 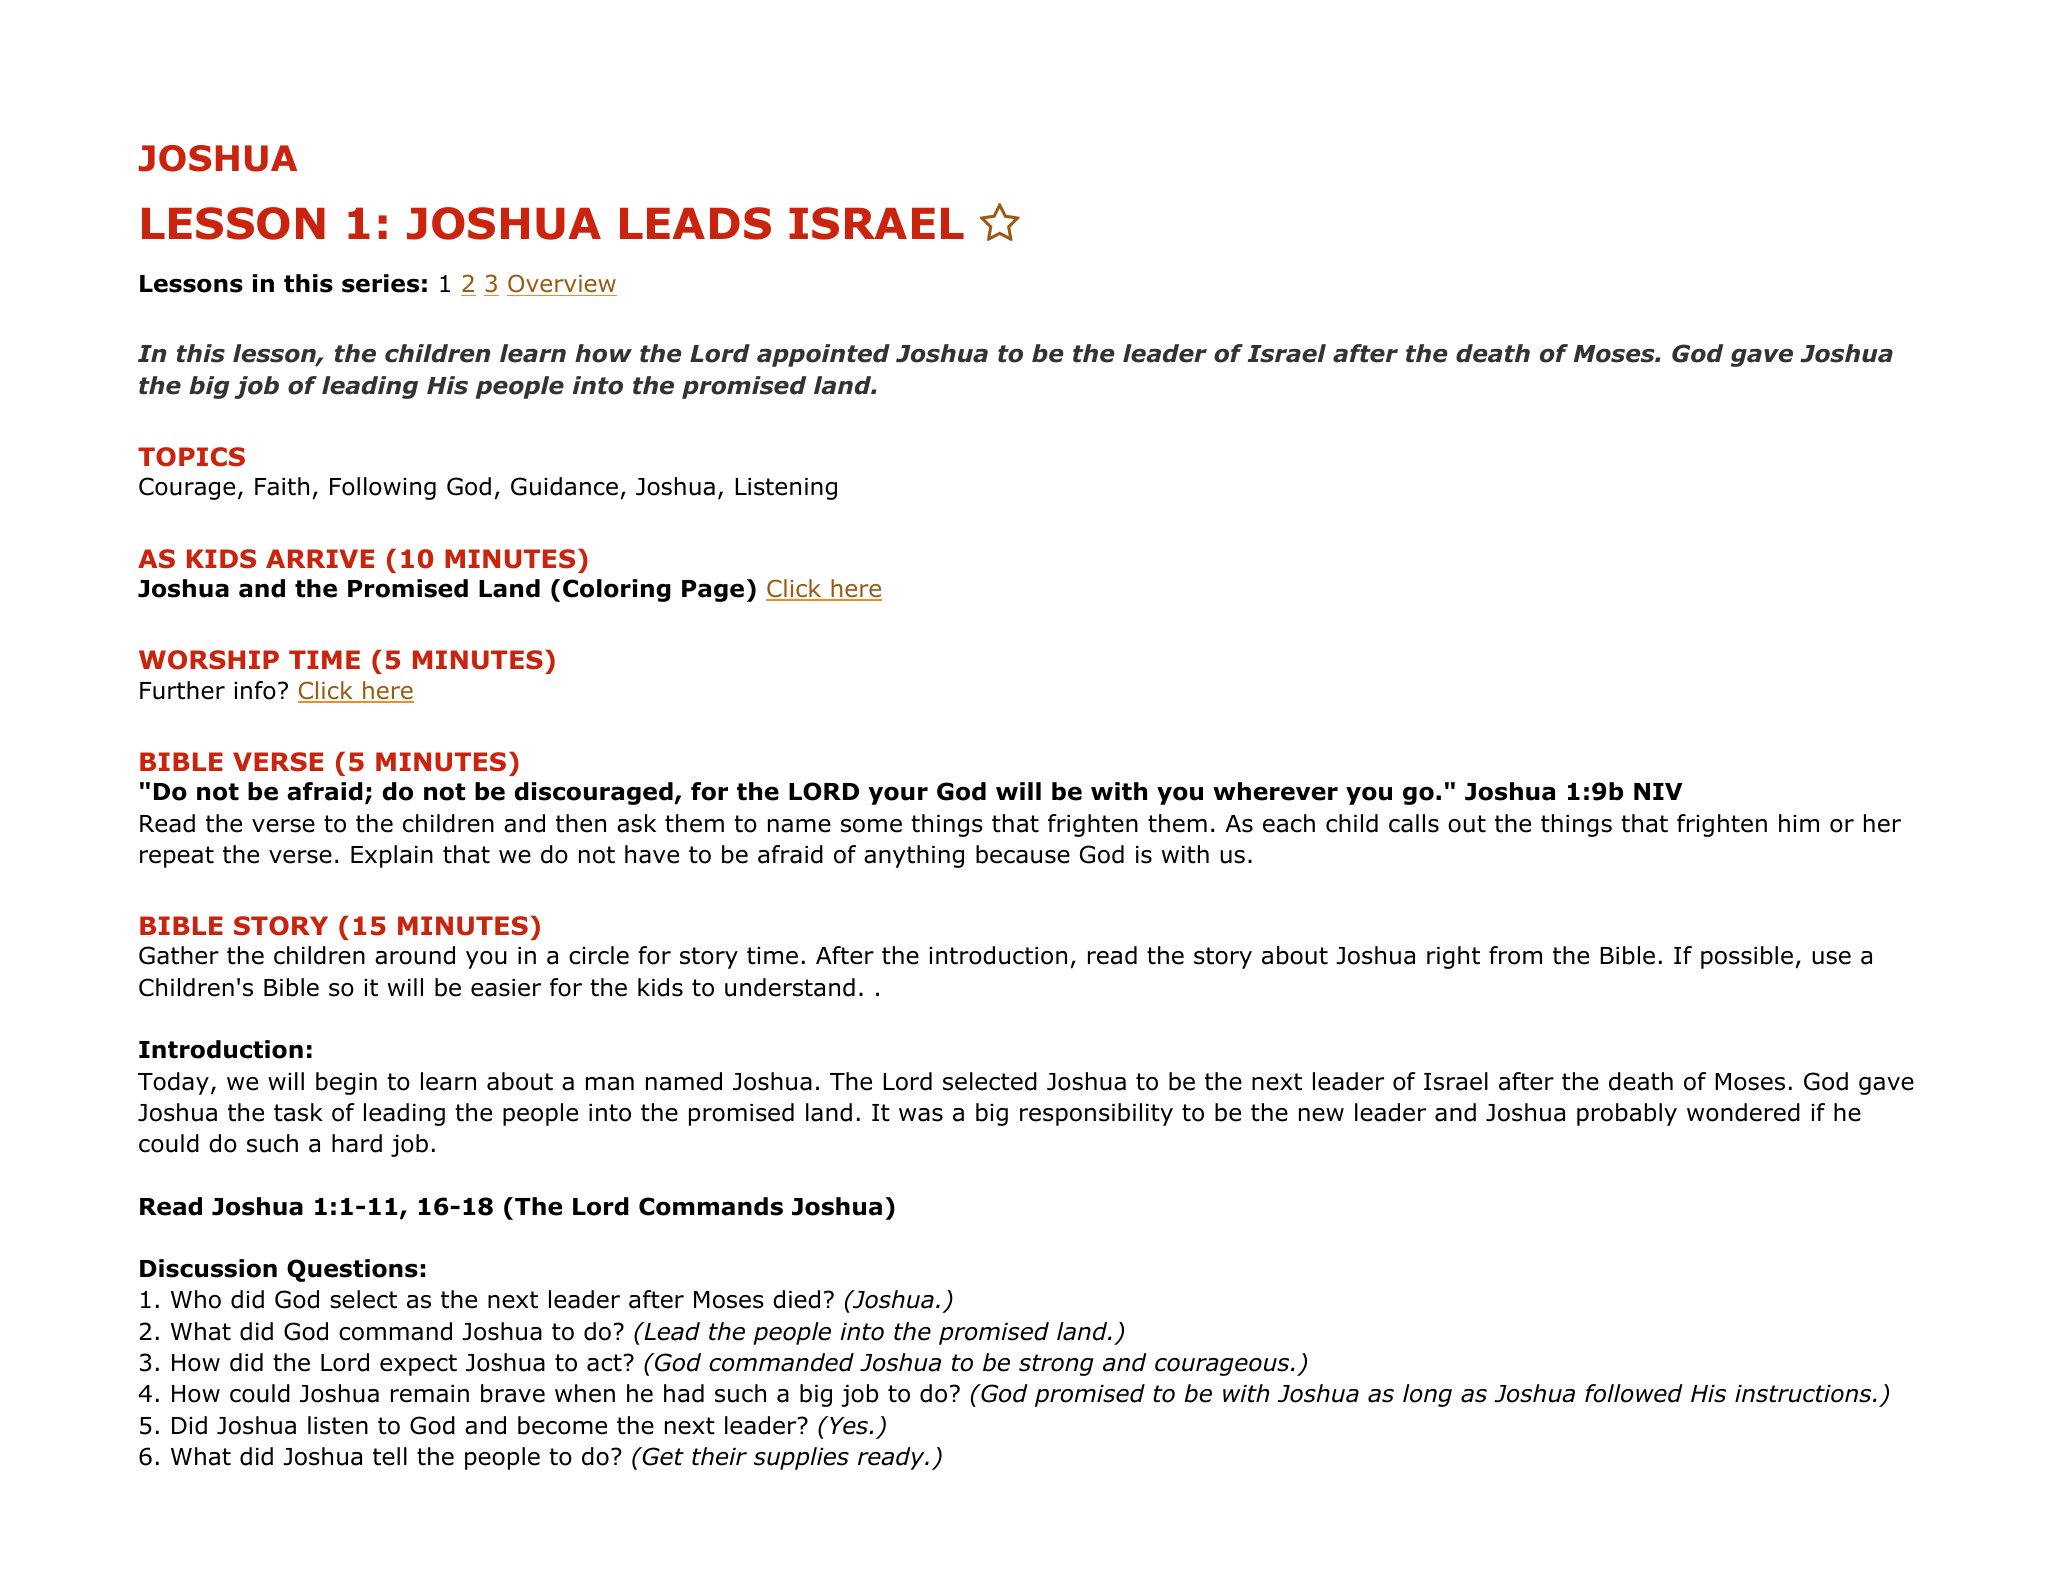 I want to click on tell, so click(x=390, y=1456).
